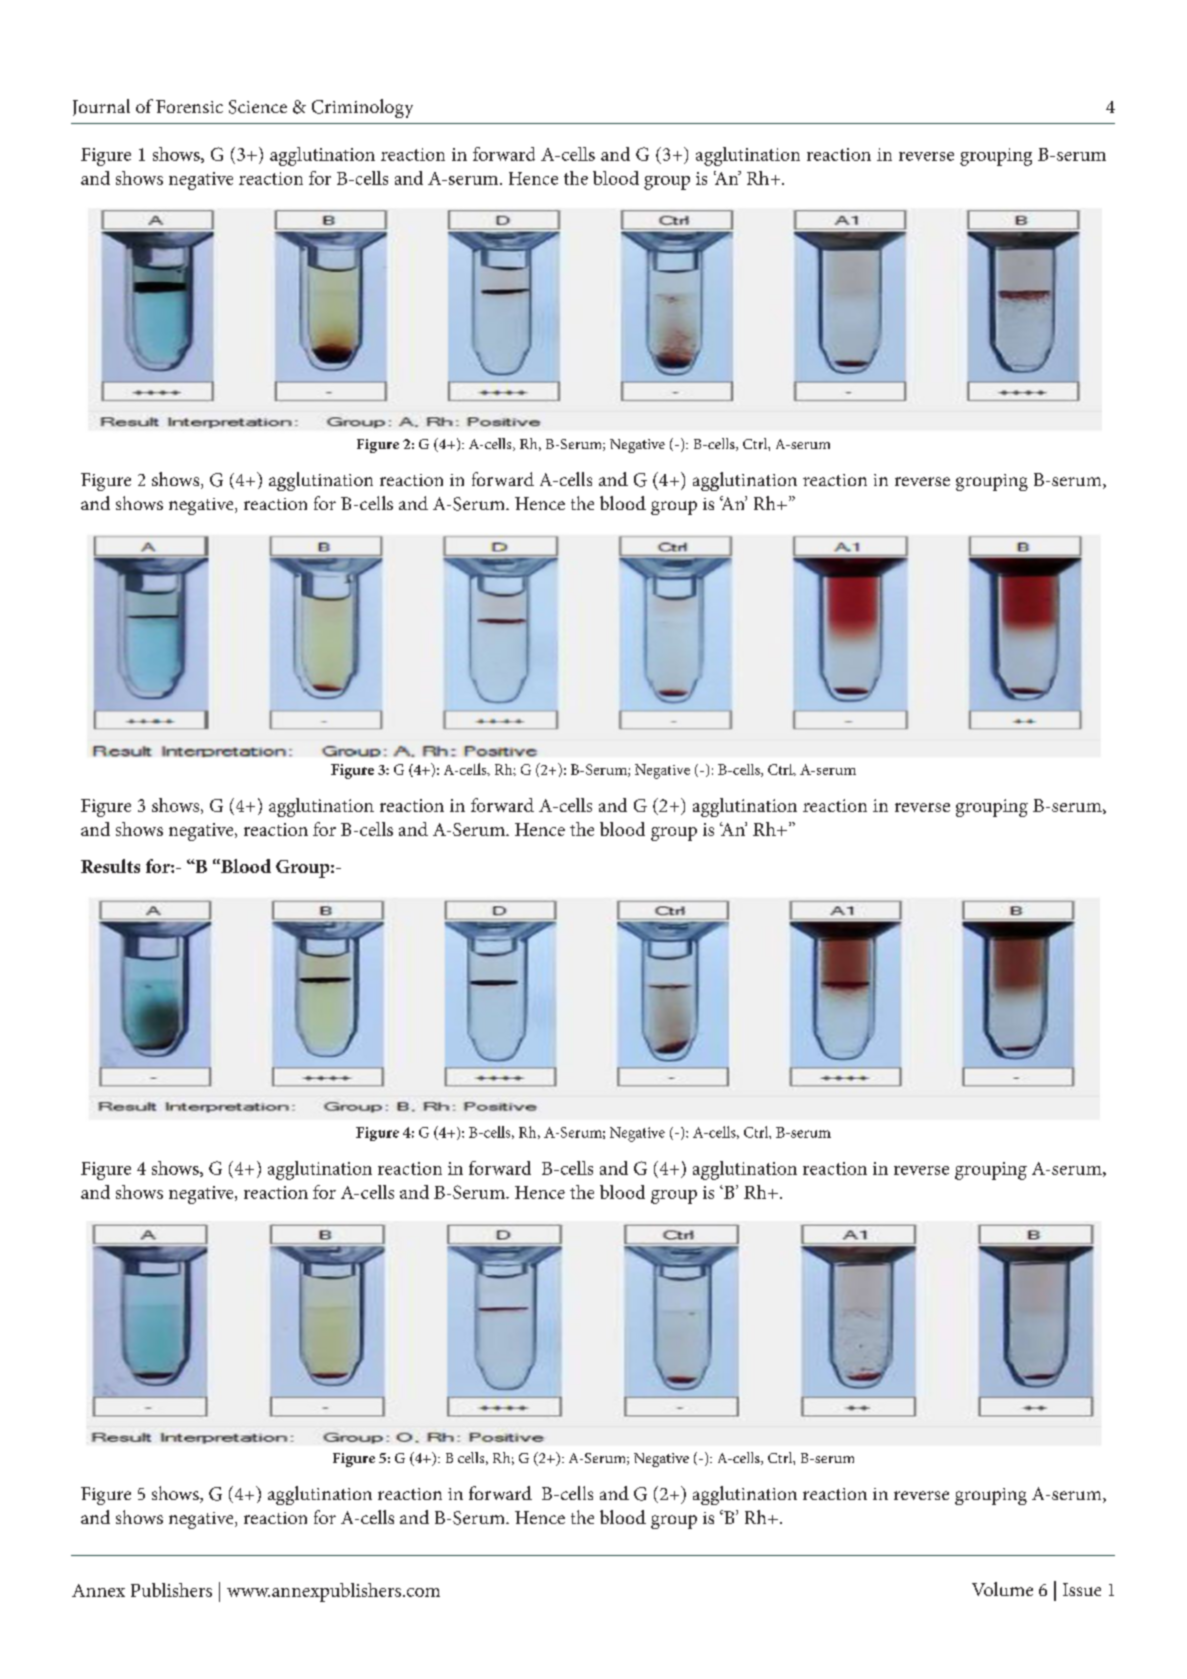 This screenshot has height=1679, width=1187. What do you see at coordinates (1082, 1589) in the screenshot?
I see `Issue` at bounding box center [1082, 1589].
